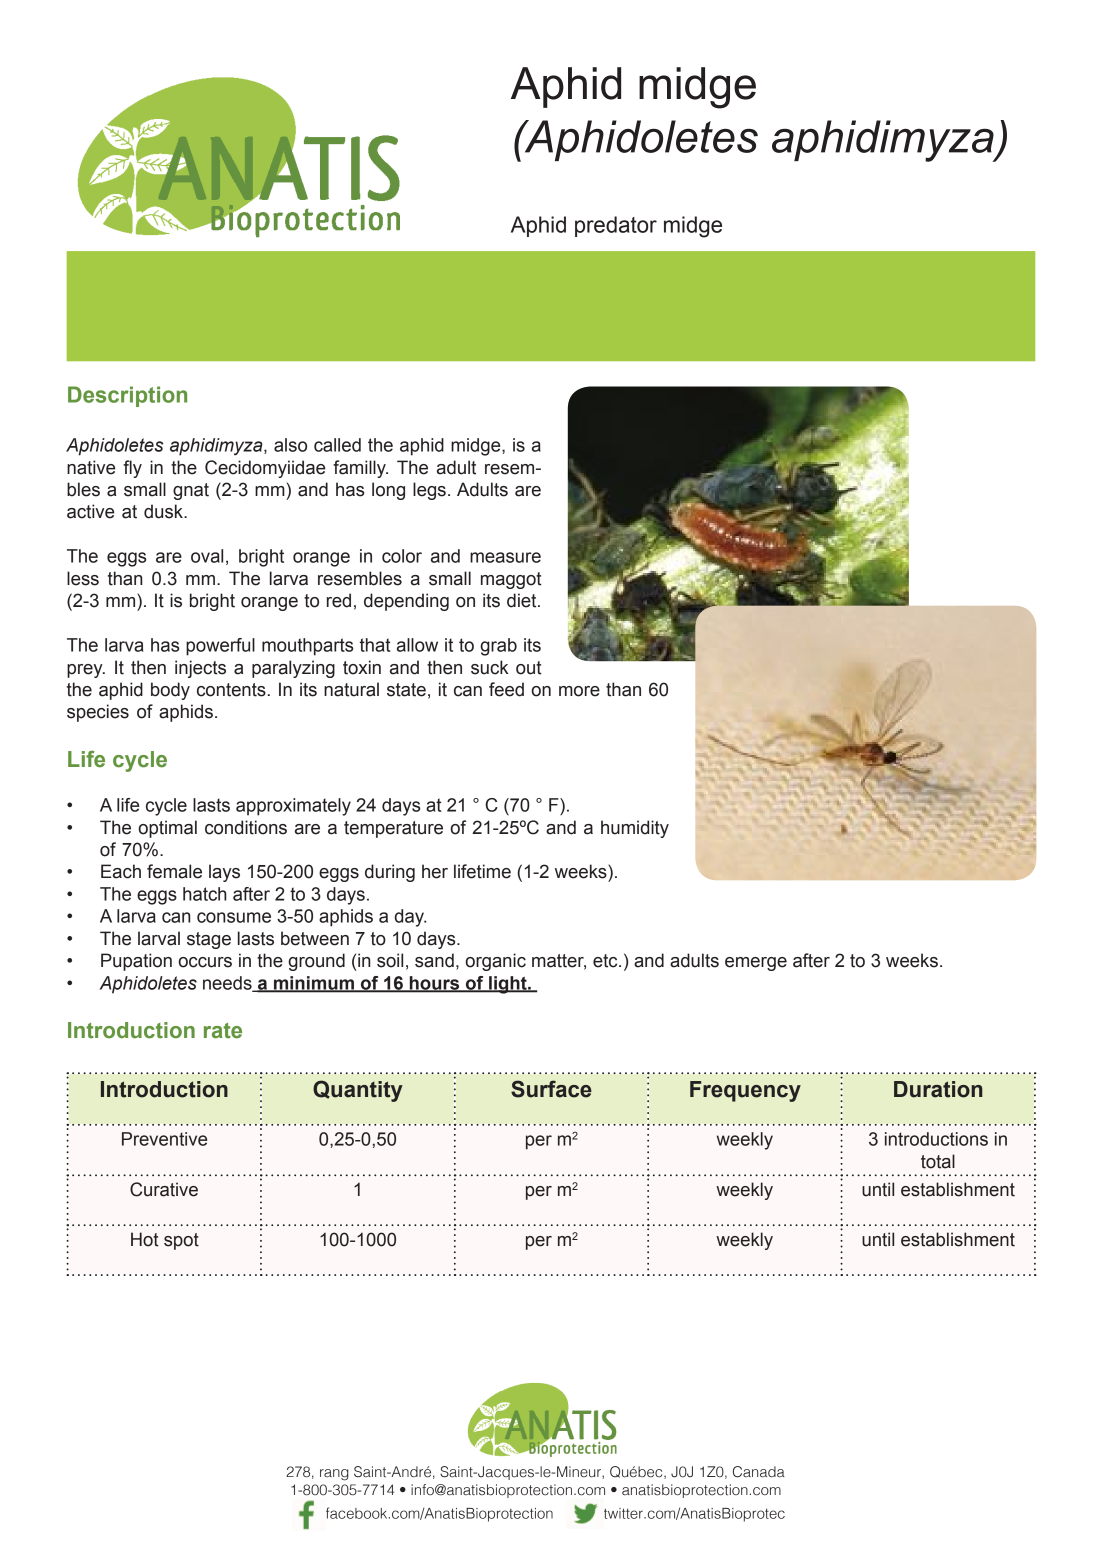 Image resolution: width=1102 pixels, height=1559 pixels. Describe the element at coordinates (207, 556) in the screenshot. I see `oval` at that location.
